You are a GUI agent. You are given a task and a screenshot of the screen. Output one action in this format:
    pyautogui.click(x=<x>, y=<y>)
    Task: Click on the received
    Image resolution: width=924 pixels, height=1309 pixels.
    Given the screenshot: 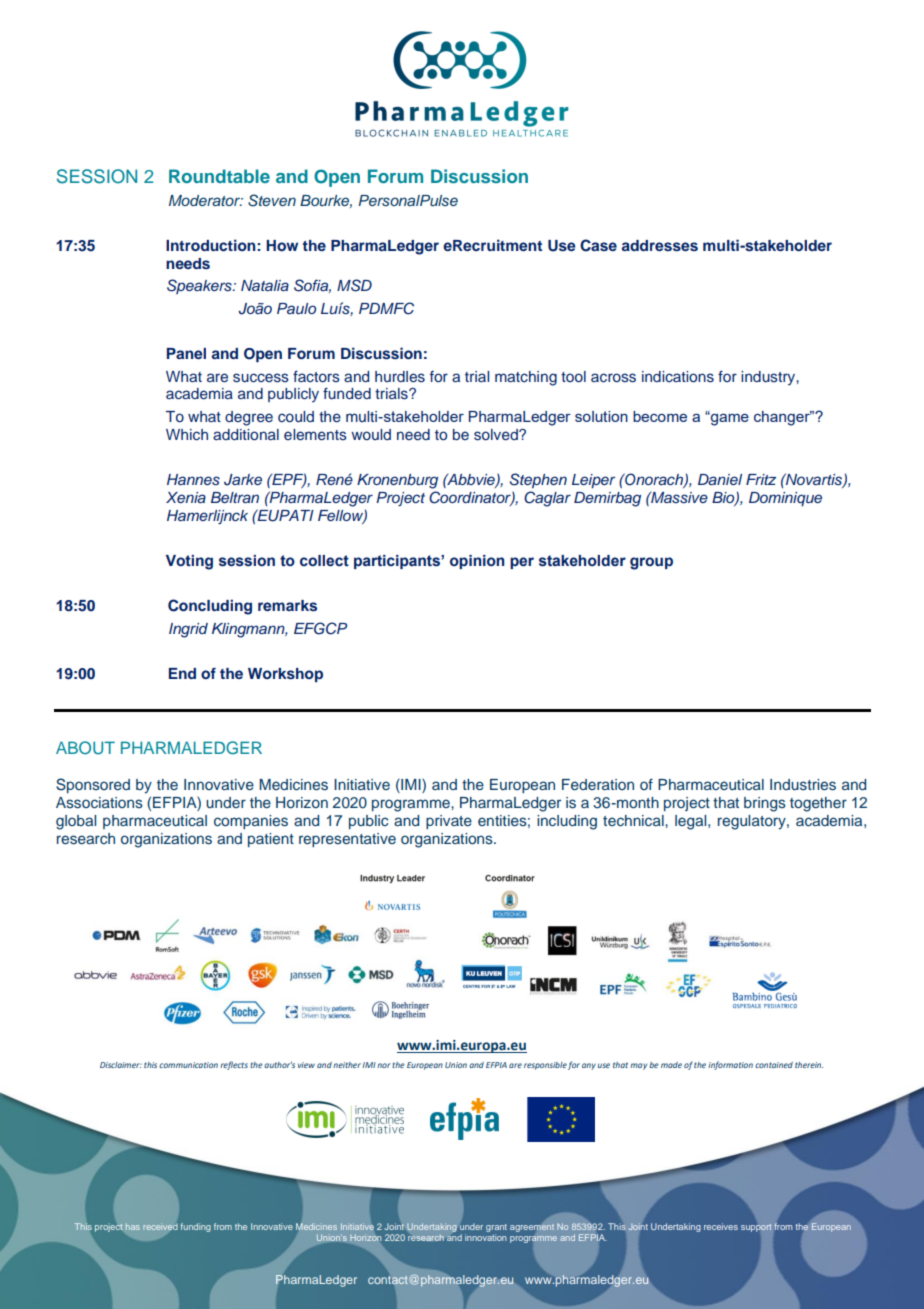 What is the action you would take?
    pyautogui.click(x=160, y=1227)
